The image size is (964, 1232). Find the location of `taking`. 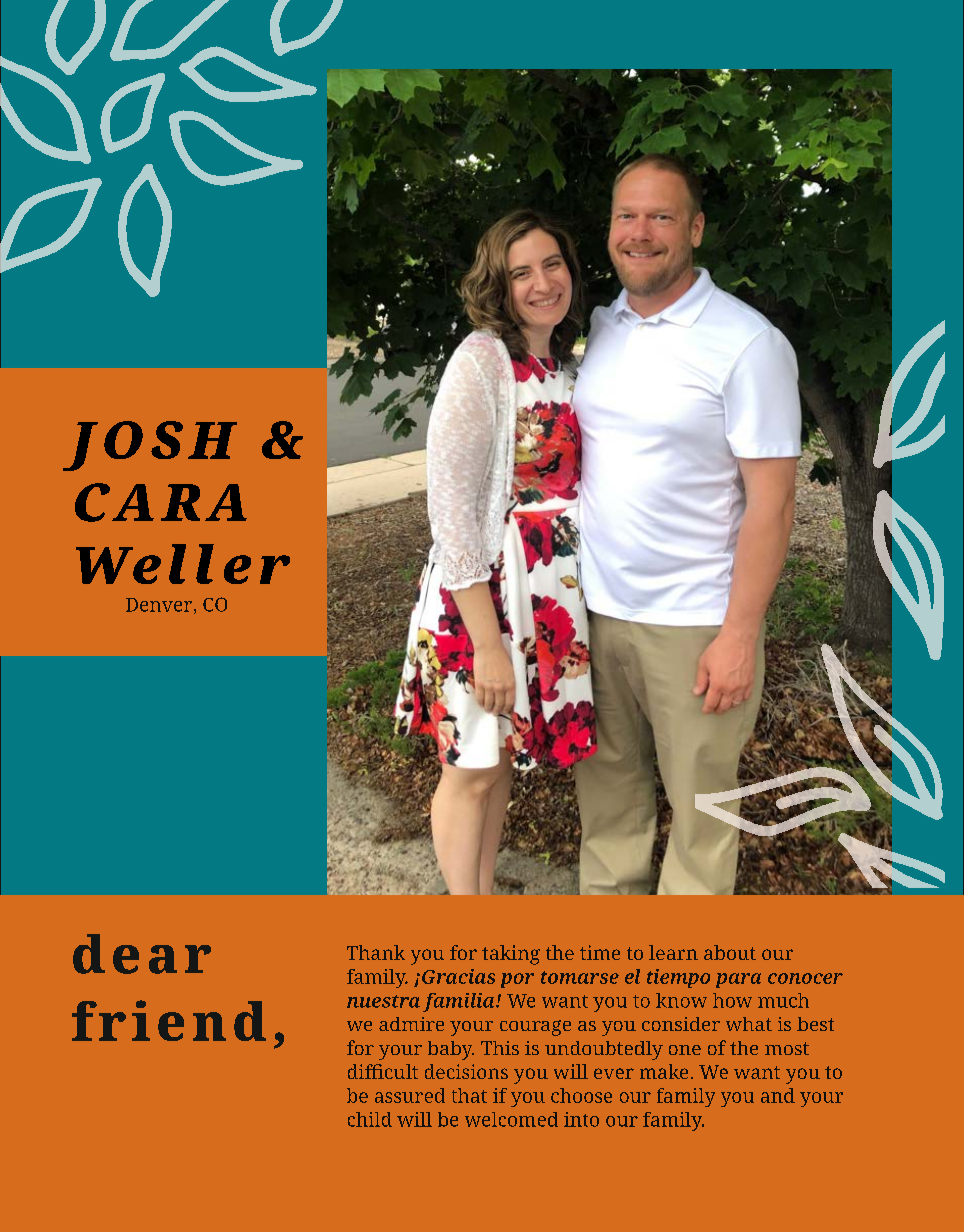

taking is located at coordinates (511, 955).
